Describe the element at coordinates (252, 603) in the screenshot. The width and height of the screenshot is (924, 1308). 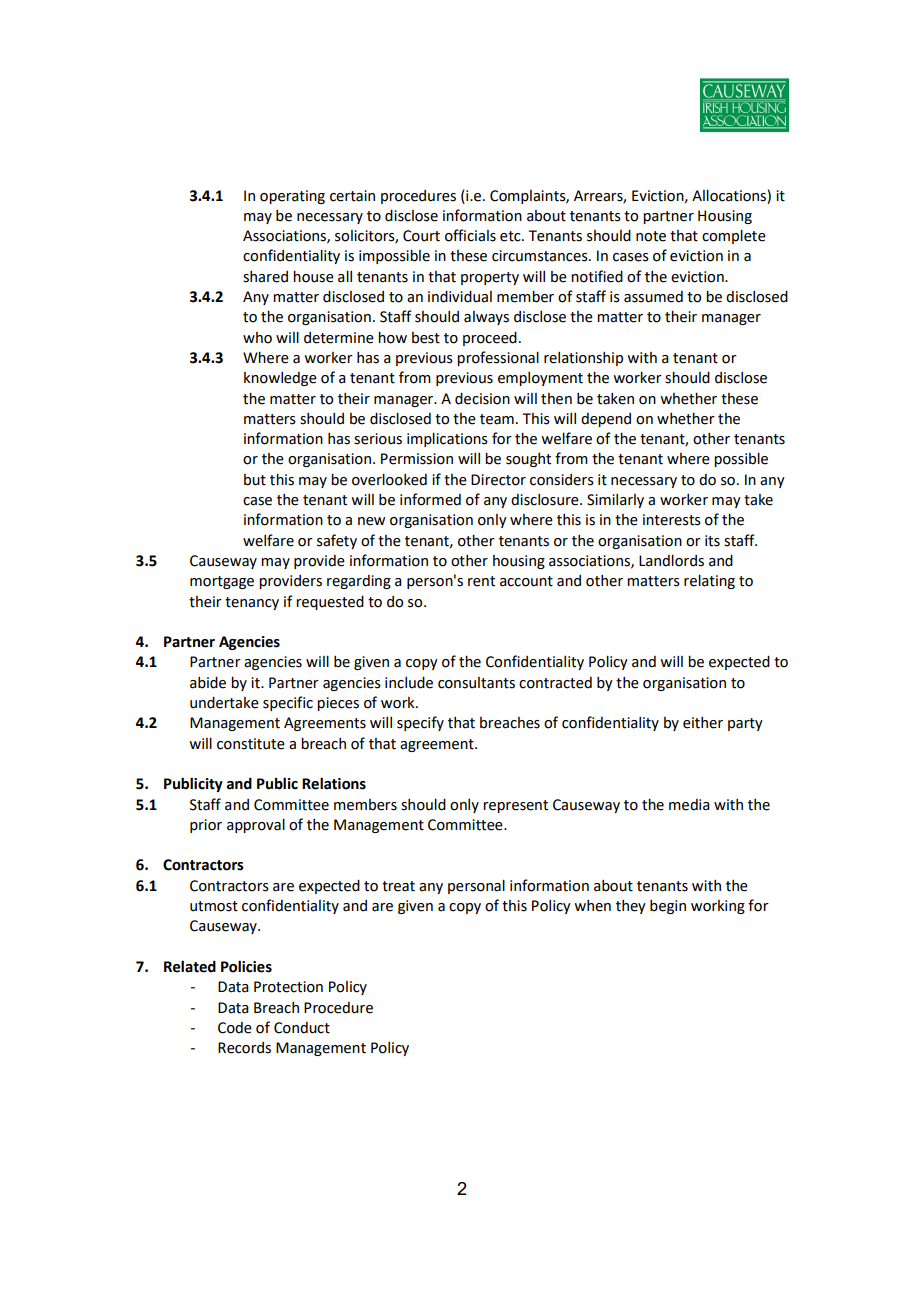
I see `tenancy` at that location.
